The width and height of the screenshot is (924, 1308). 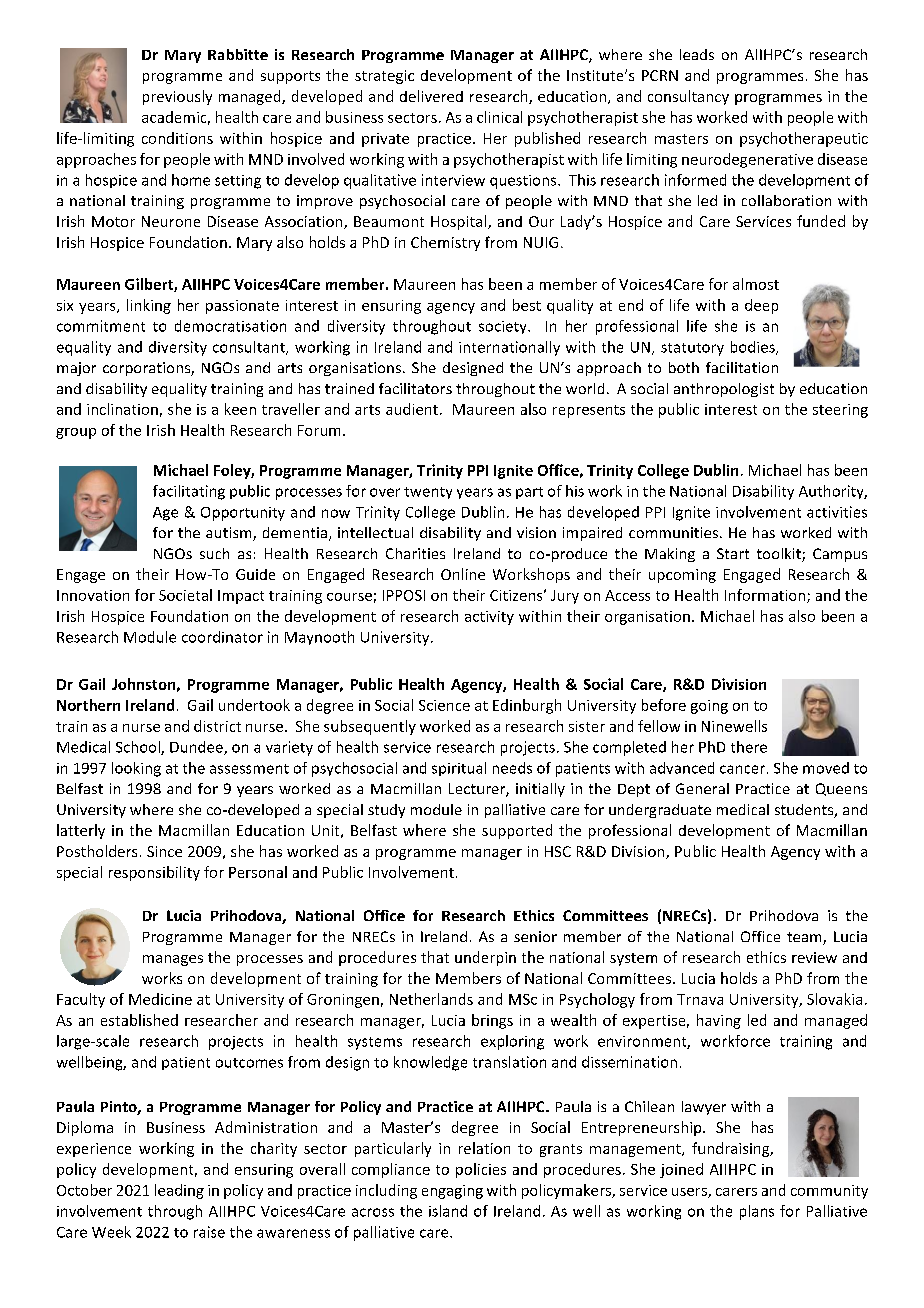 I want to click on delivered, so click(x=431, y=96).
